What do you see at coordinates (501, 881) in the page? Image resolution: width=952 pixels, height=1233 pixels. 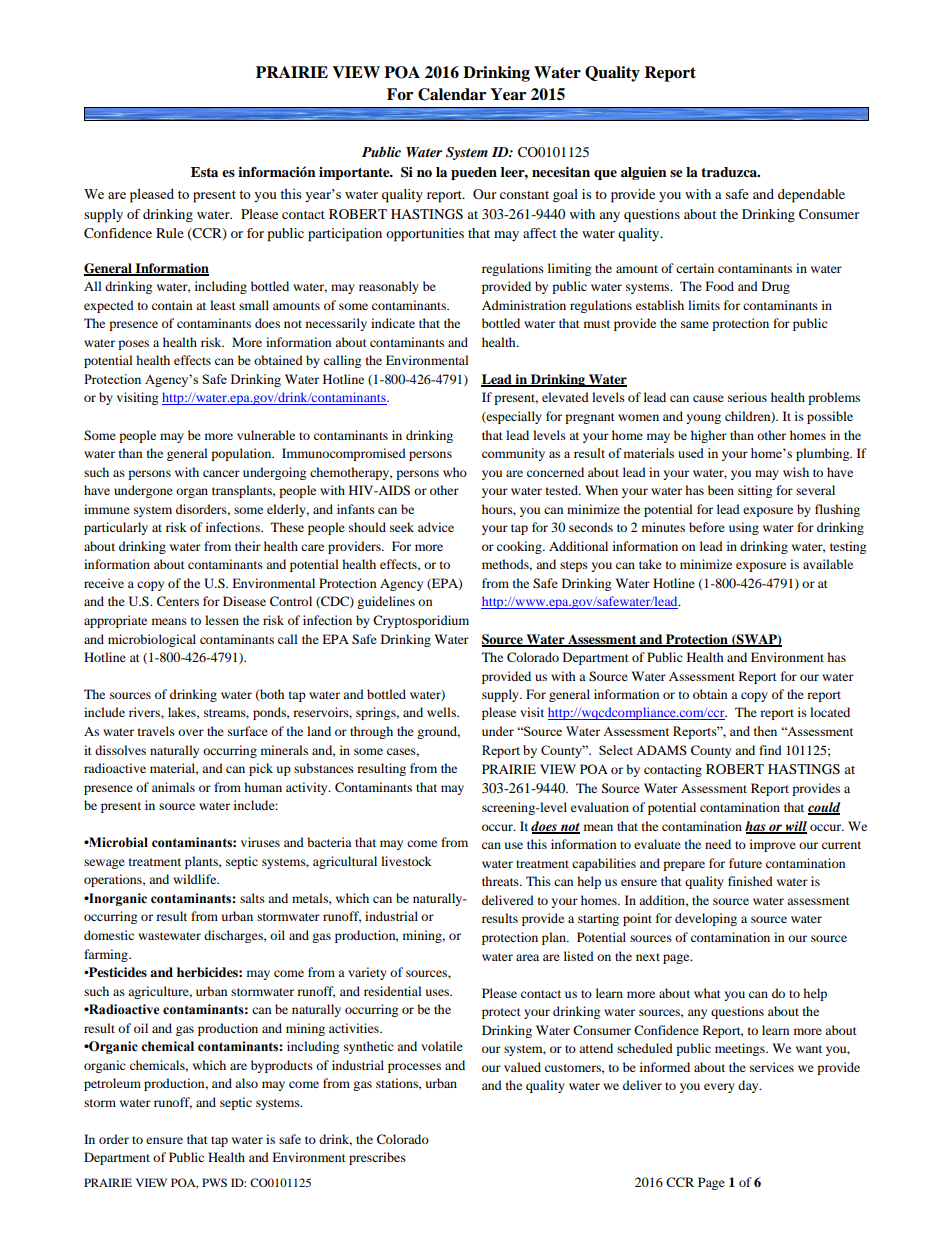 I see `threats` at bounding box center [501, 881].
